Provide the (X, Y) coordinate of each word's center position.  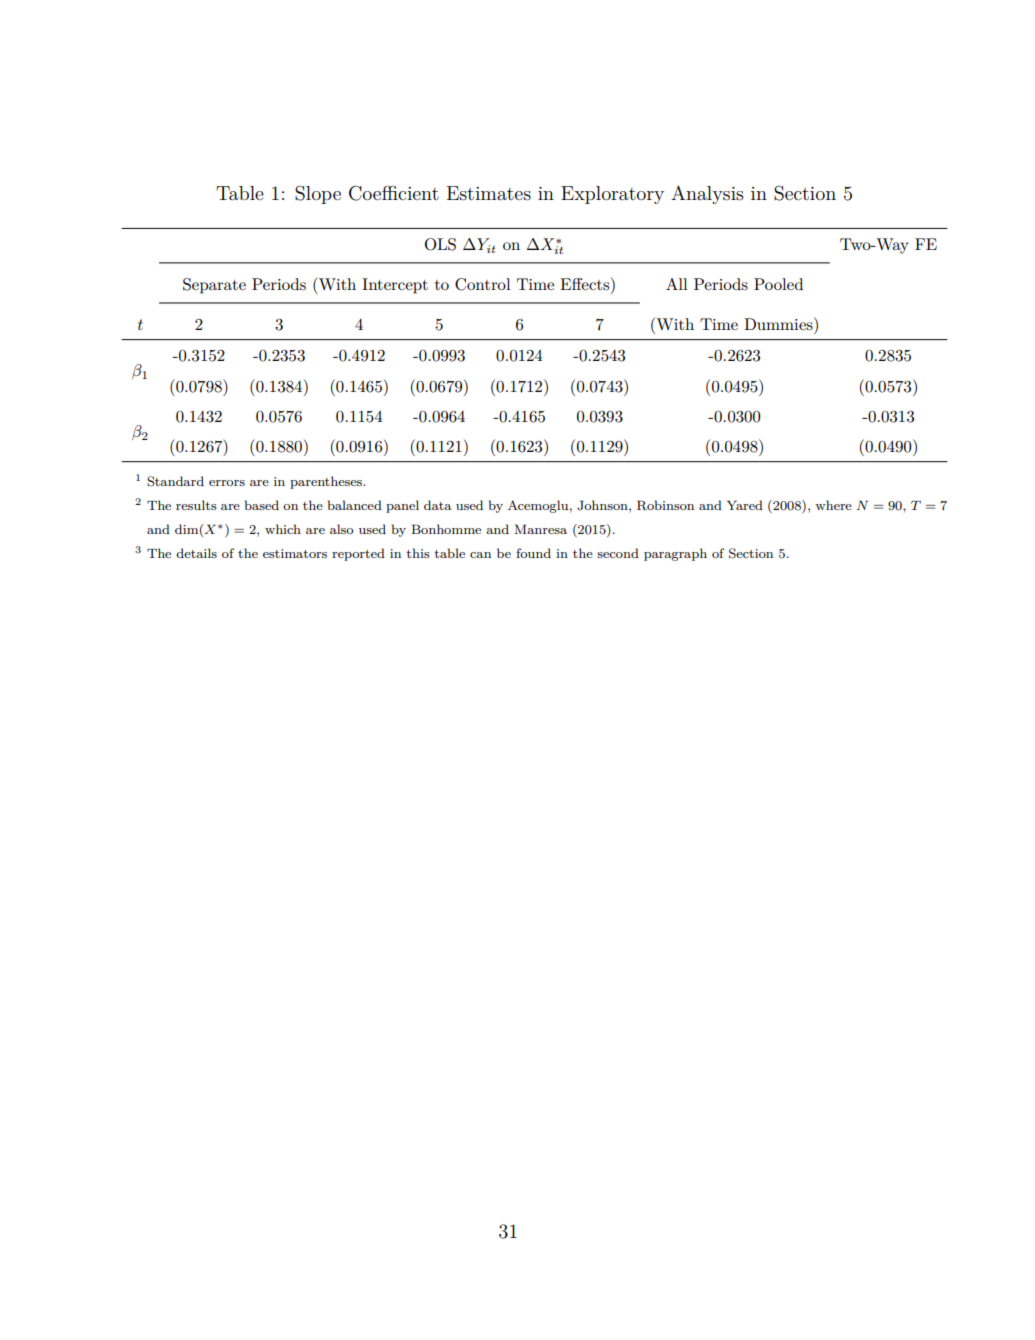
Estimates (489, 193)
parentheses (327, 482)
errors (227, 483)
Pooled (778, 284)
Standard (175, 481)
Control (482, 284)
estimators (295, 553)
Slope (318, 194)
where (833, 505)
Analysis (707, 194)
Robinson (665, 505)
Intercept (395, 286)
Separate (214, 286)
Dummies (779, 323)
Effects (586, 285)
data (438, 505)
